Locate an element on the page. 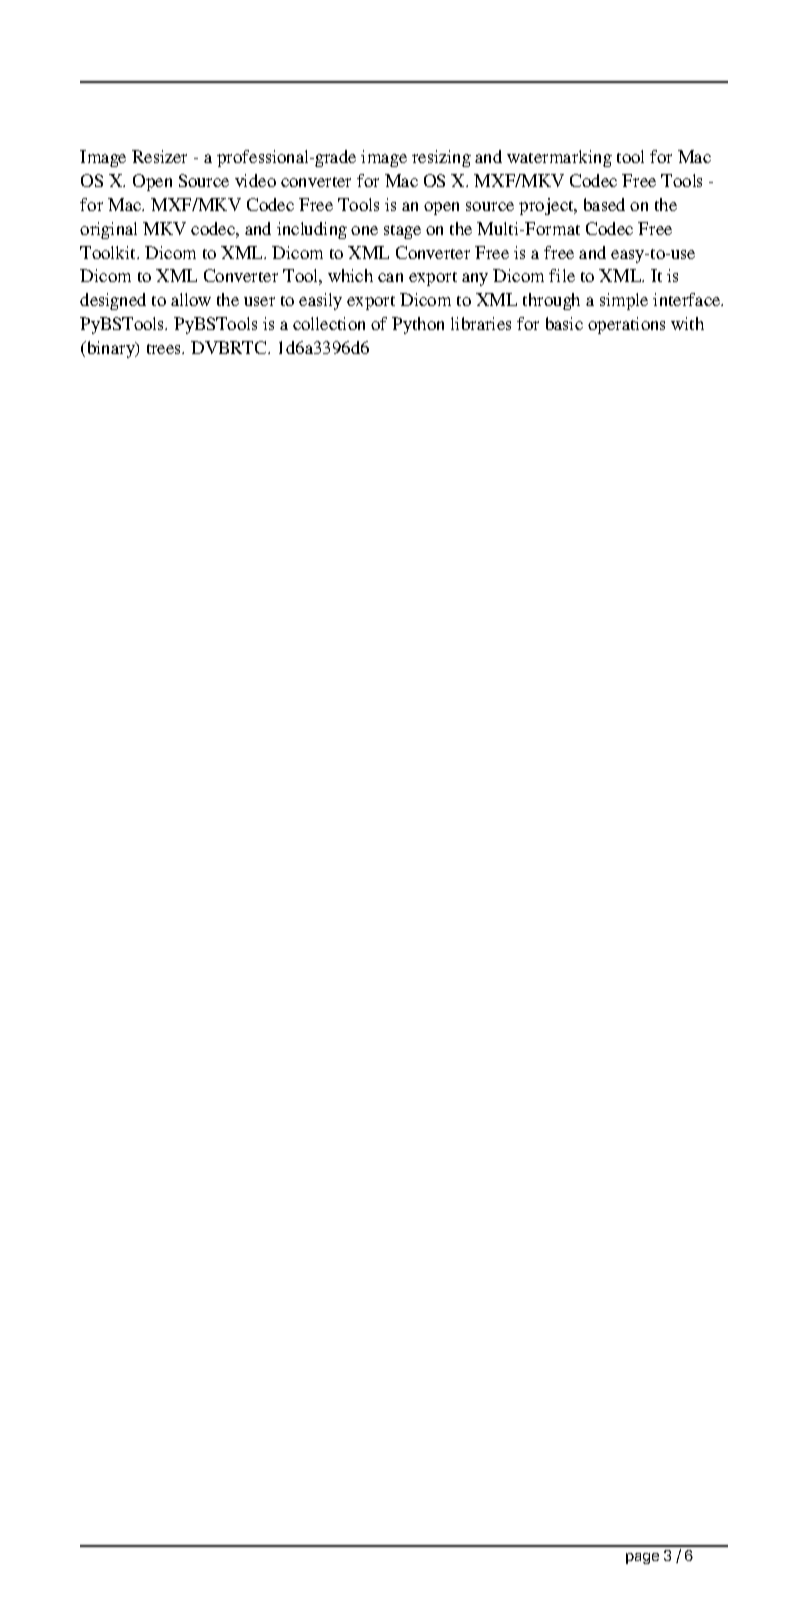 This document has width=808, height=1600. stage is located at coordinates (402, 232).
